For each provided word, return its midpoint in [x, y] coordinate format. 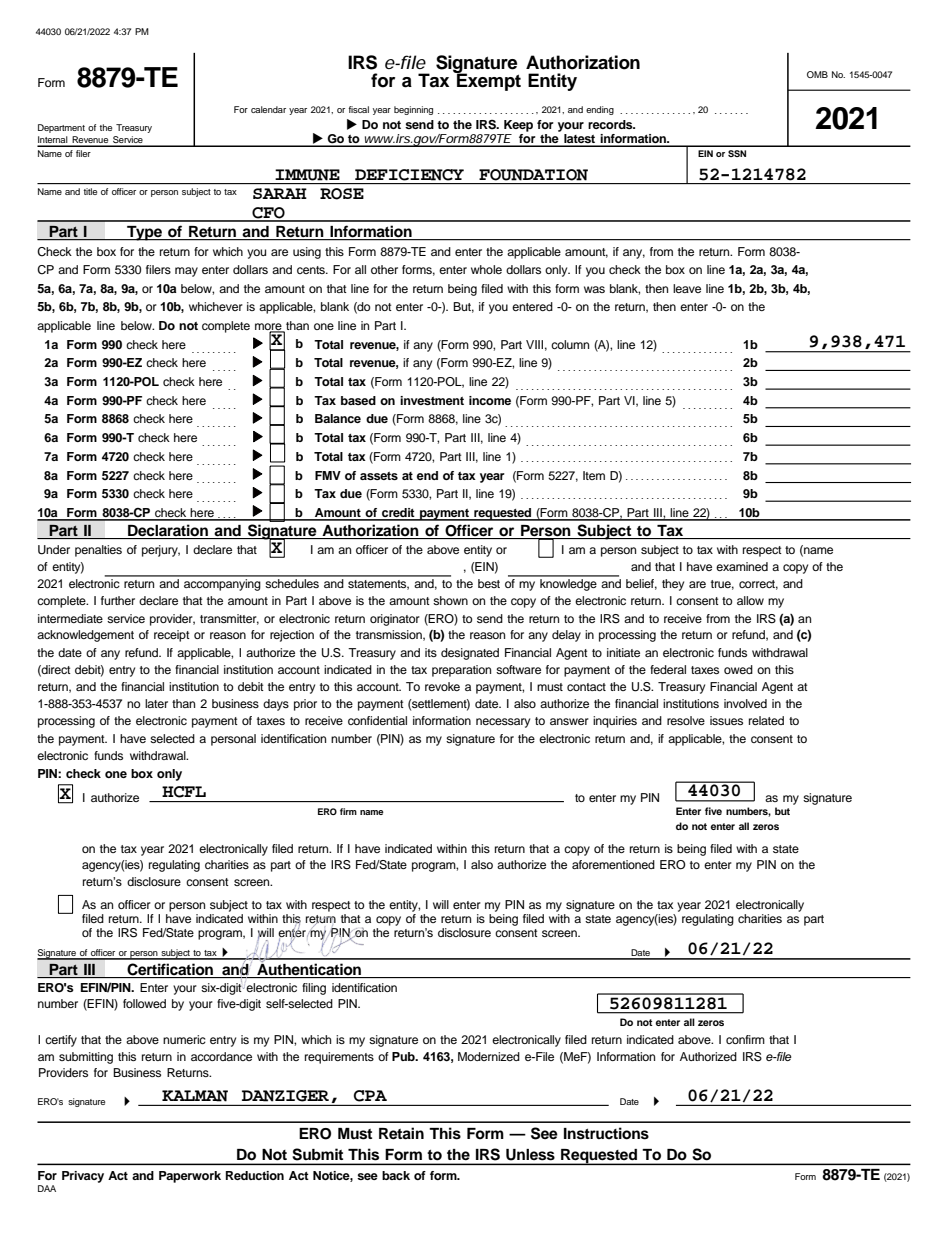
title [90, 191]
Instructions [606, 1133]
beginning [413, 110]
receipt [172, 636]
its [431, 652]
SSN [737, 153]
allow [750, 600]
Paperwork [190, 1177]
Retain [401, 1133]
